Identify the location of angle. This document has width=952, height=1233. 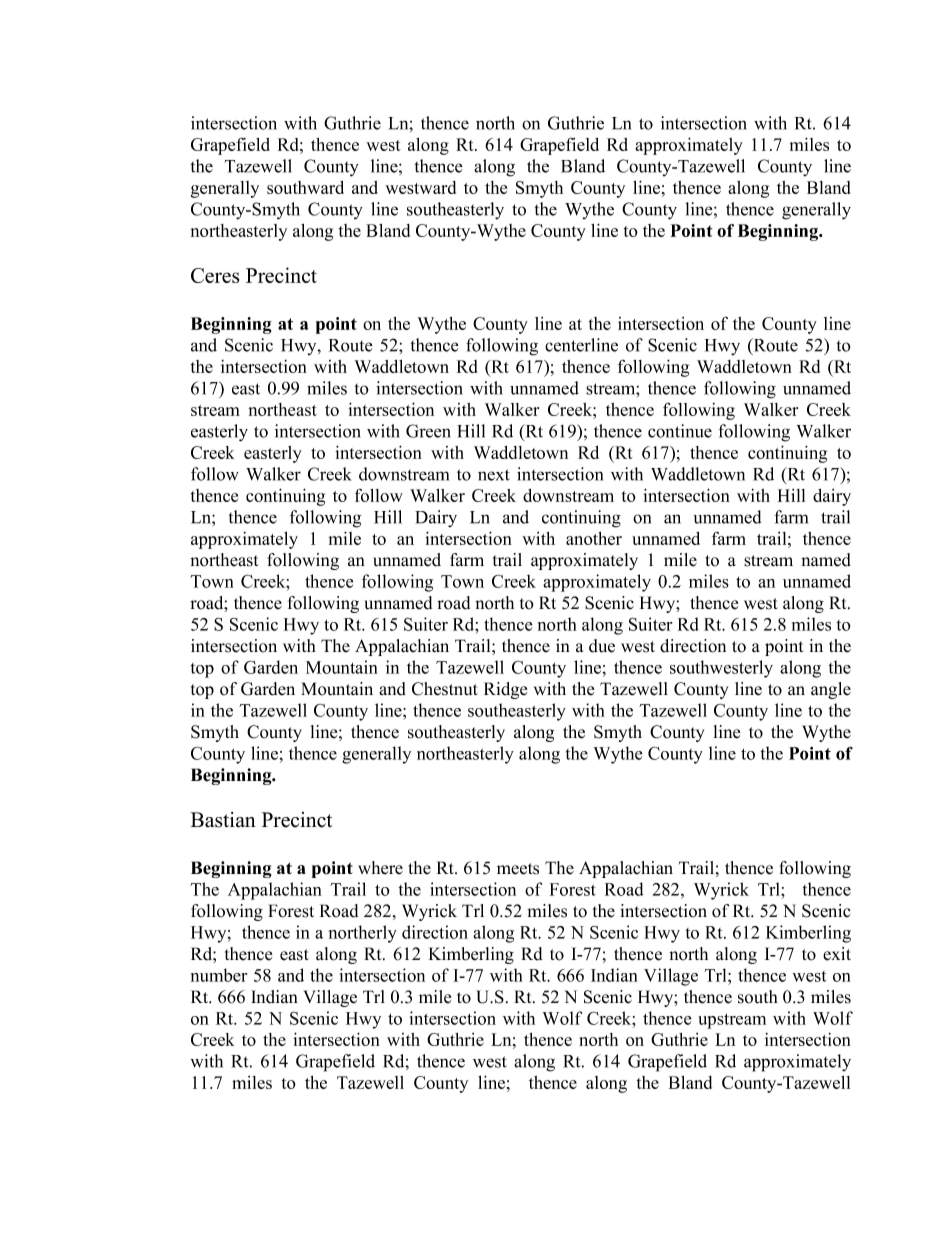
(831, 690).
